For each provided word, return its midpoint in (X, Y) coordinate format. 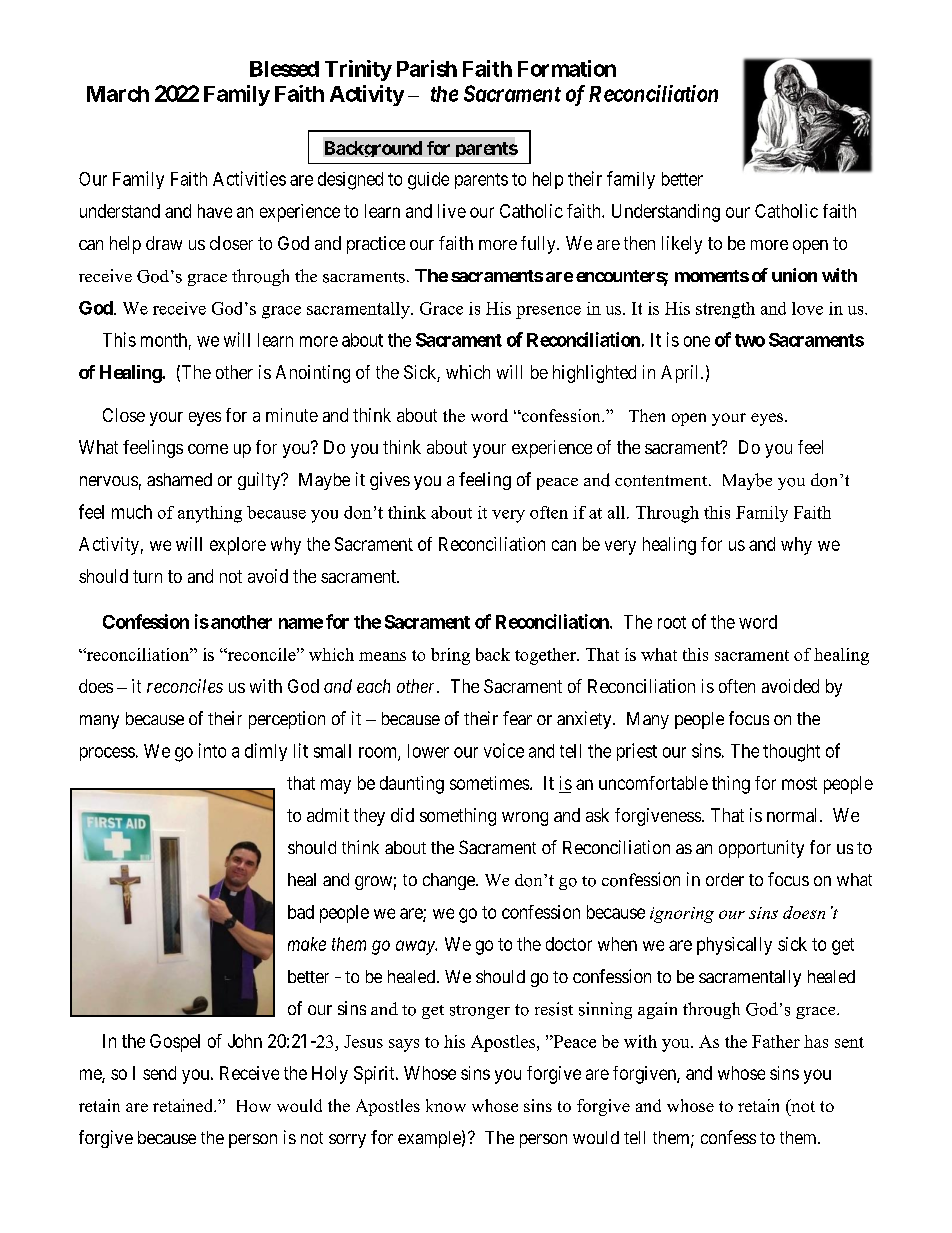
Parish (427, 68)
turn (147, 576)
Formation (567, 68)
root (672, 622)
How (254, 1106)
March (118, 94)
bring (450, 656)
